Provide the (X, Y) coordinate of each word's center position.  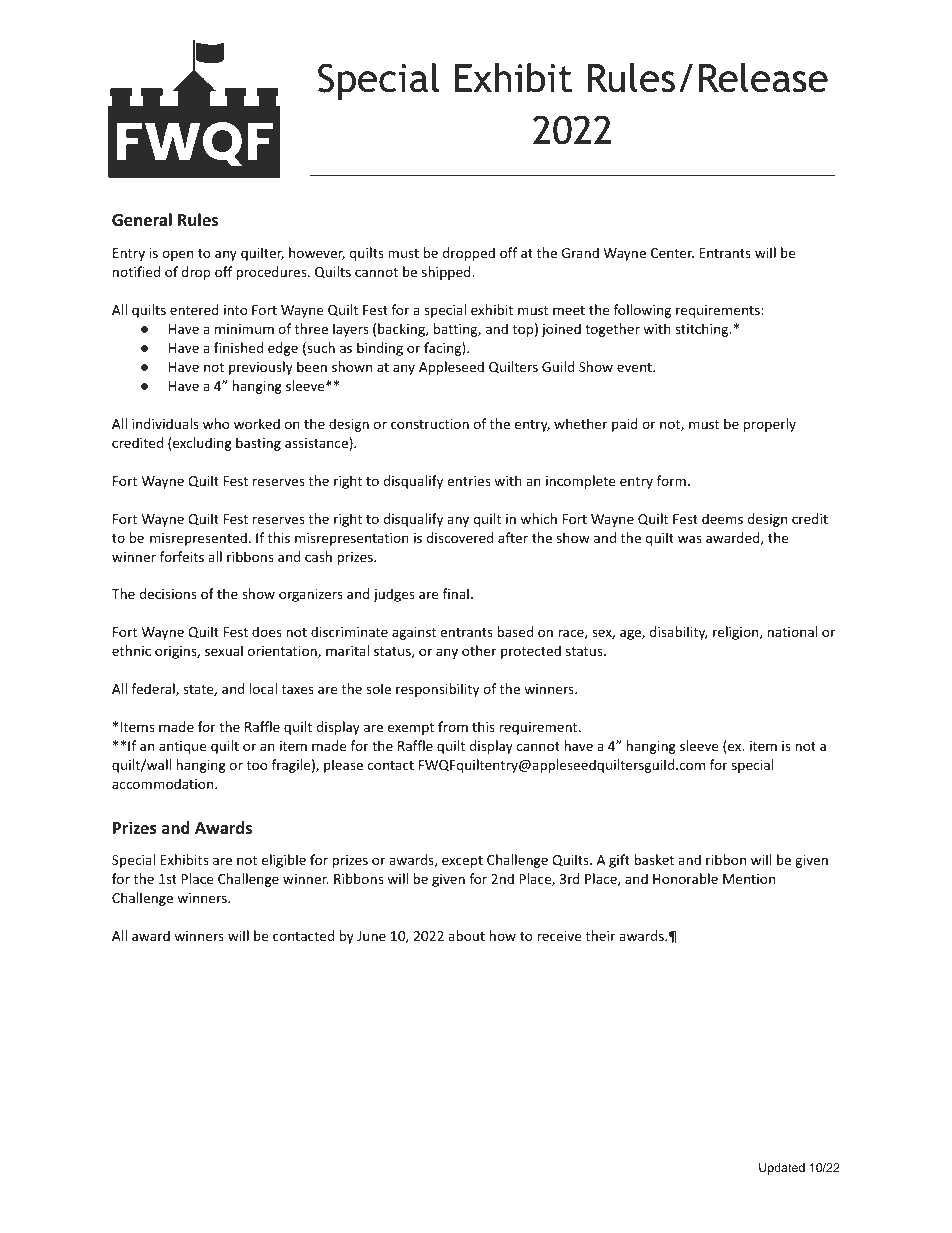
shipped (447, 273)
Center (672, 253)
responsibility (437, 690)
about (466, 935)
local (263, 688)
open (177, 255)
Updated (782, 1169)
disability (679, 633)
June (371, 936)
